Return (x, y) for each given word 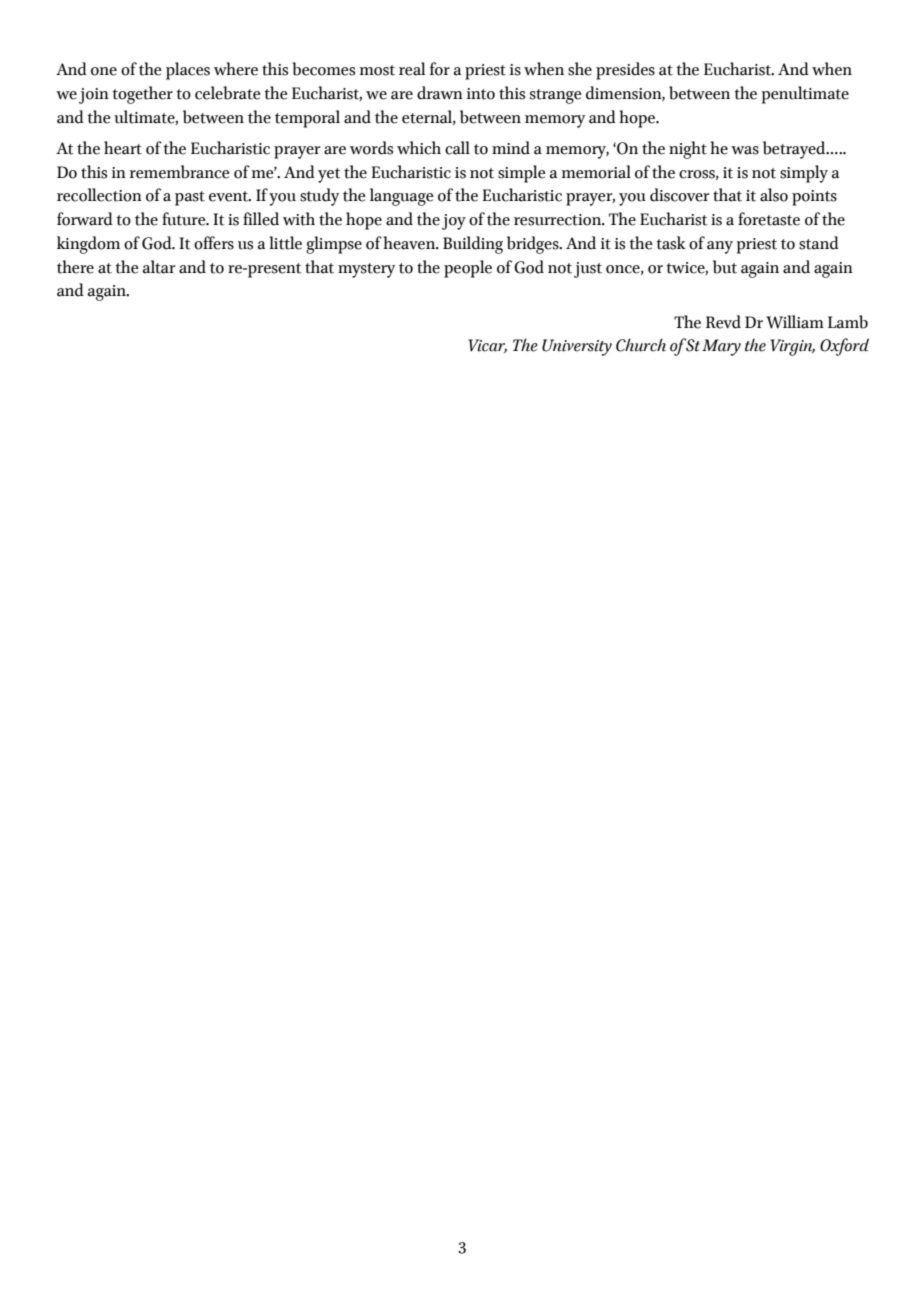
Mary (721, 347)
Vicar (487, 346)
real (412, 69)
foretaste (769, 219)
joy (454, 222)
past (190, 198)
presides (625, 71)
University (577, 347)
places (188, 71)
